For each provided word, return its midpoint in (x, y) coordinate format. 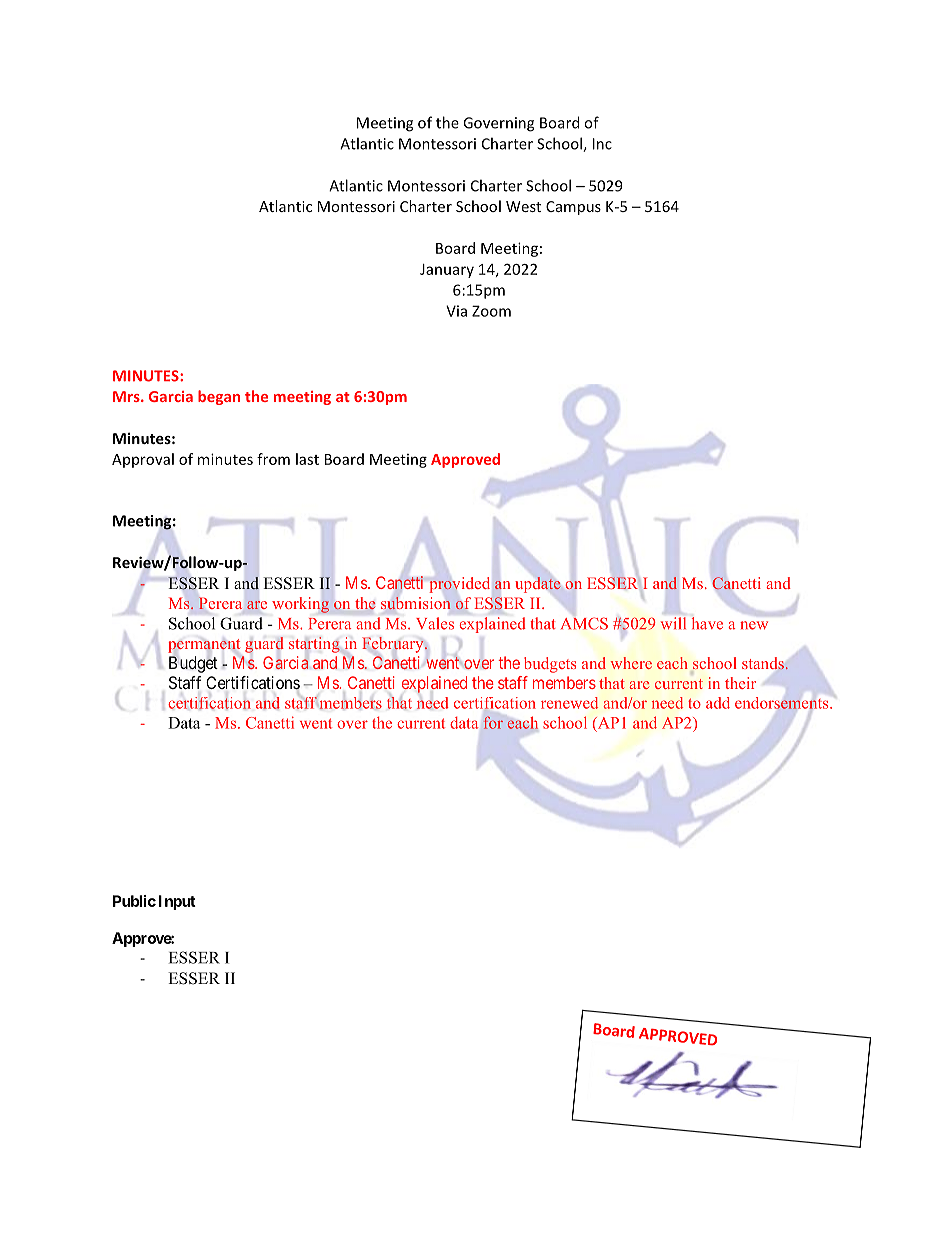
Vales (435, 623)
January (447, 271)
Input (177, 902)
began (219, 397)
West (523, 206)
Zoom (491, 311)
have (707, 623)
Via (456, 311)
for (493, 723)
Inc (602, 144)
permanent (204, 646)
